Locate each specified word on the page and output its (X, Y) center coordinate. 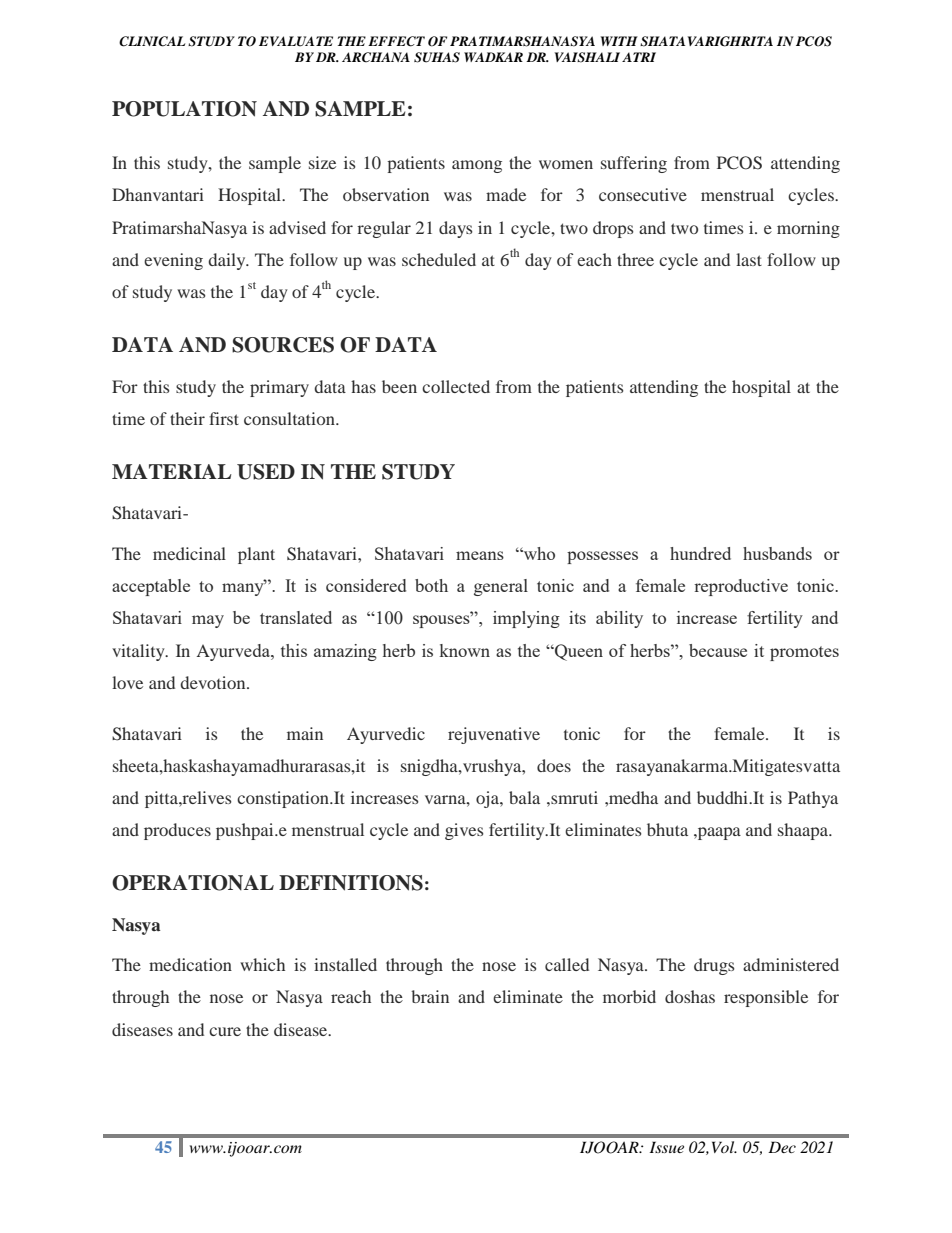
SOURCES (283, 345)
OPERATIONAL (193, 883)
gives (464, 831)
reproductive (741, 587)
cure (225, 1031)
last (749, 259)
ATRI (639, 57)
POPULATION (184, 109)
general (501, 587)
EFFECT (396, 41)
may (208, 621)
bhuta (667, 829)
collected (456, 386)
